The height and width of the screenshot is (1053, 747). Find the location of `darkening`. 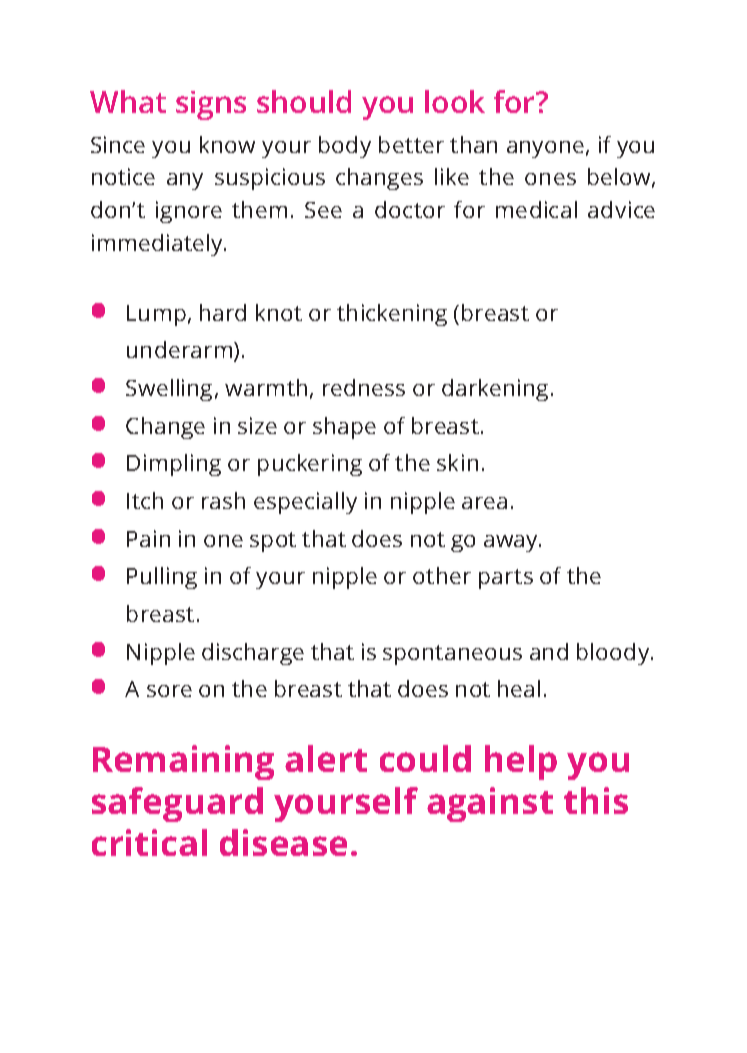

darkening is located at coordinates (495, 390).
